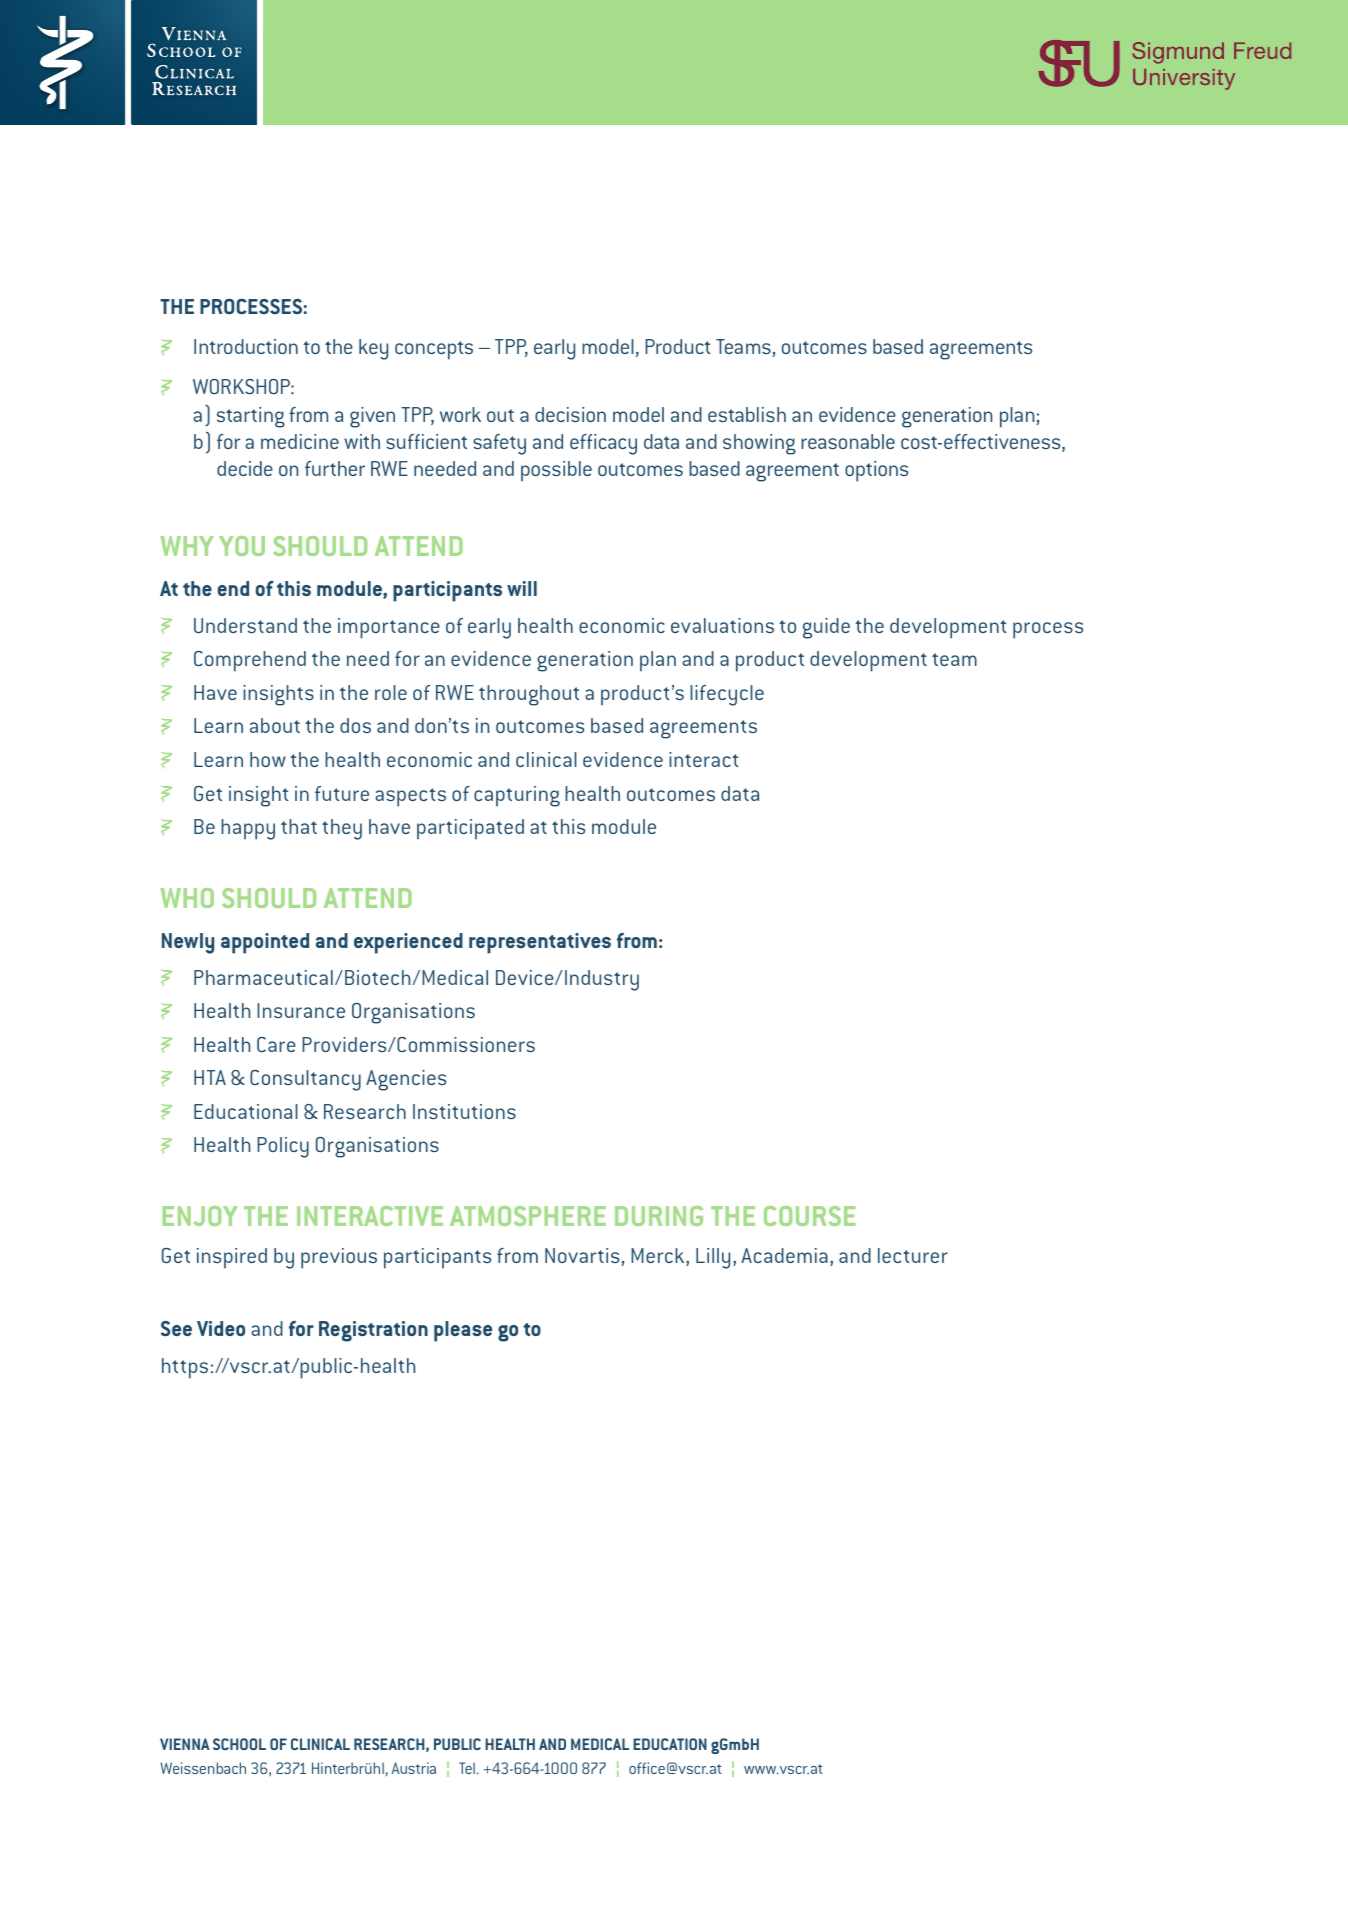 The width and height of the screenshot is (1348, 1906). What do you see at coordinates (540, 943) in the screenshot?
I see `representatives` at bounding box center [540, 943].
